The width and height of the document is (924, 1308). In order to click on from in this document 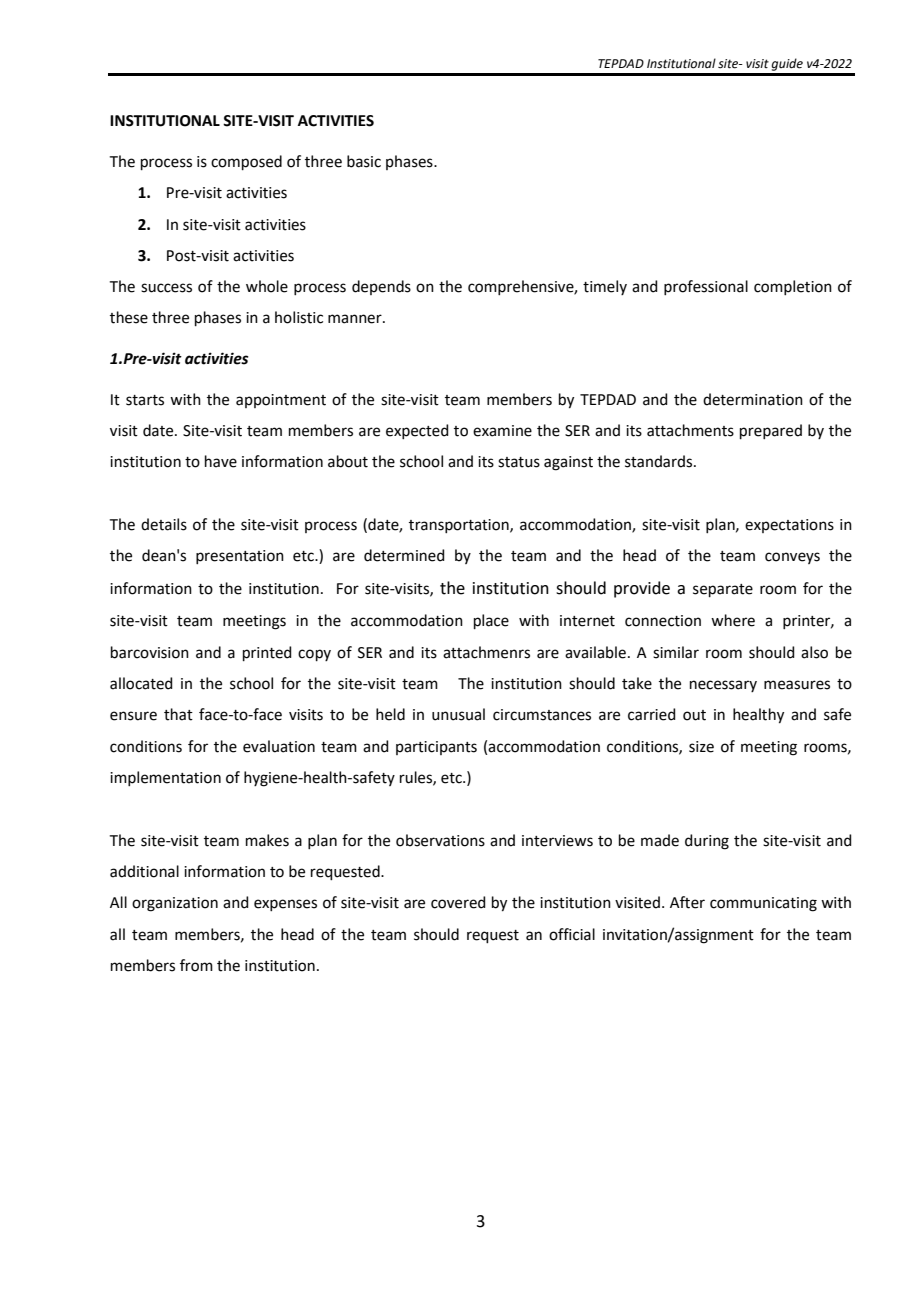, I will do `click(196, 965)`.
